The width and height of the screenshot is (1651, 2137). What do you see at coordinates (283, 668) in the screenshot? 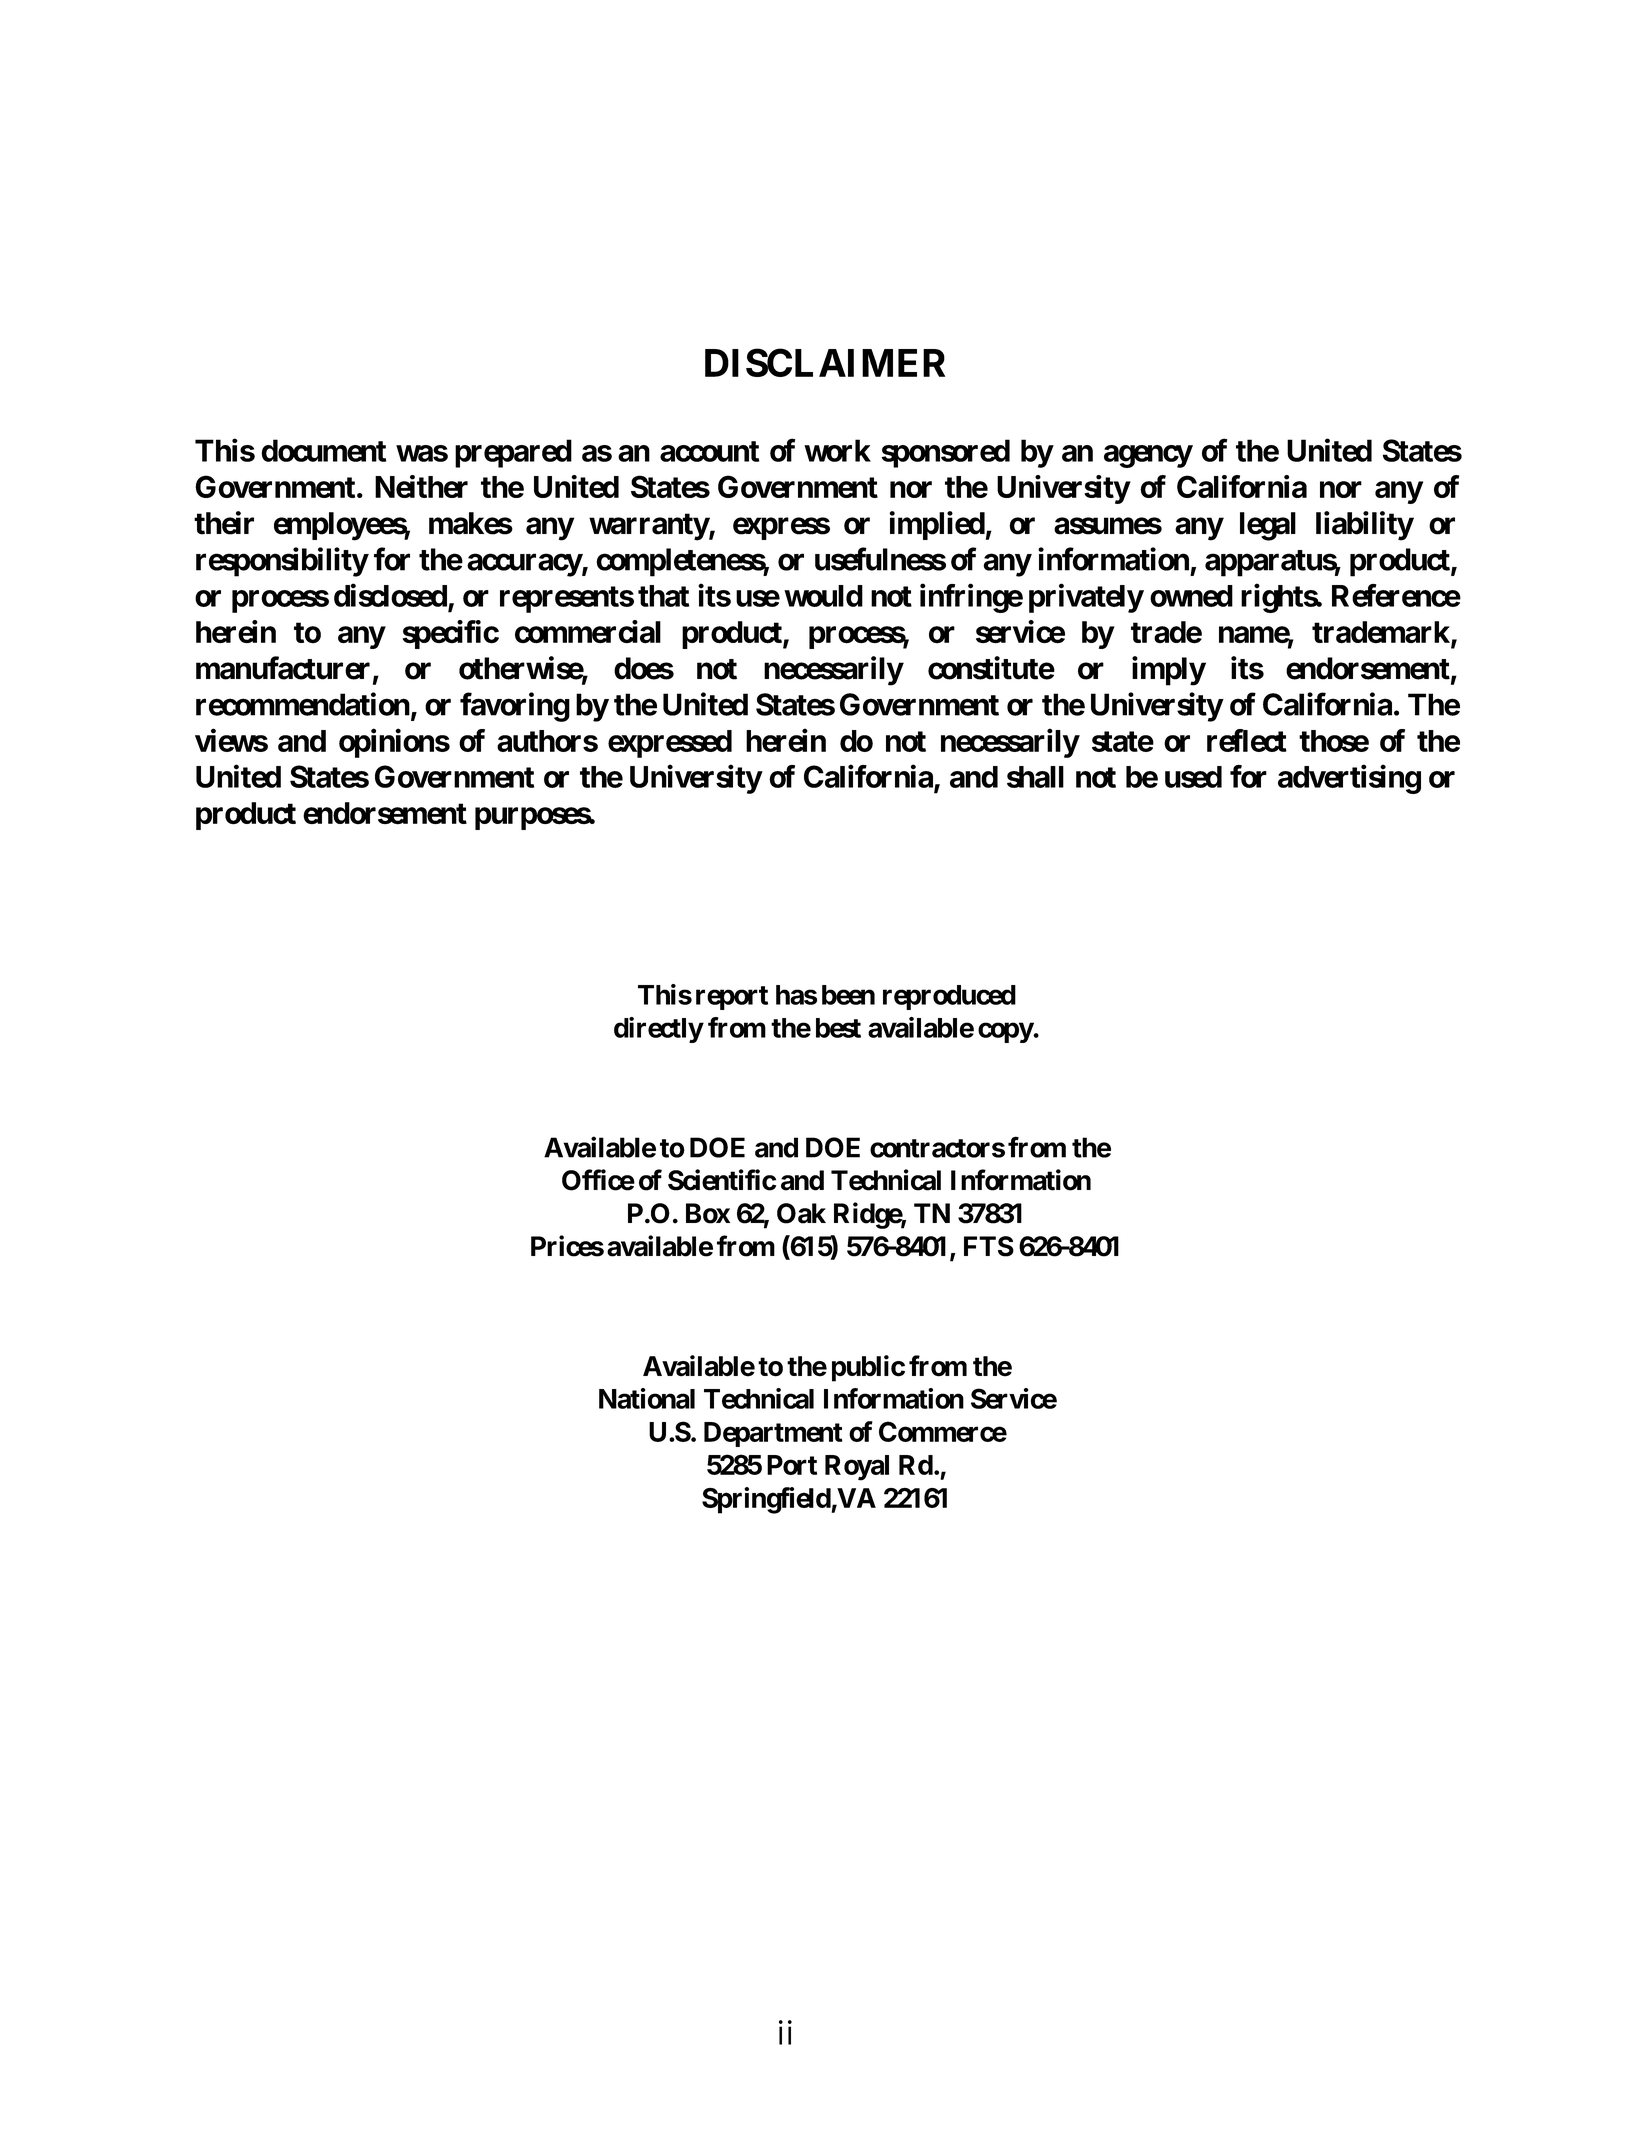
I see `manufacturer` at bounding box center [283, 668].
